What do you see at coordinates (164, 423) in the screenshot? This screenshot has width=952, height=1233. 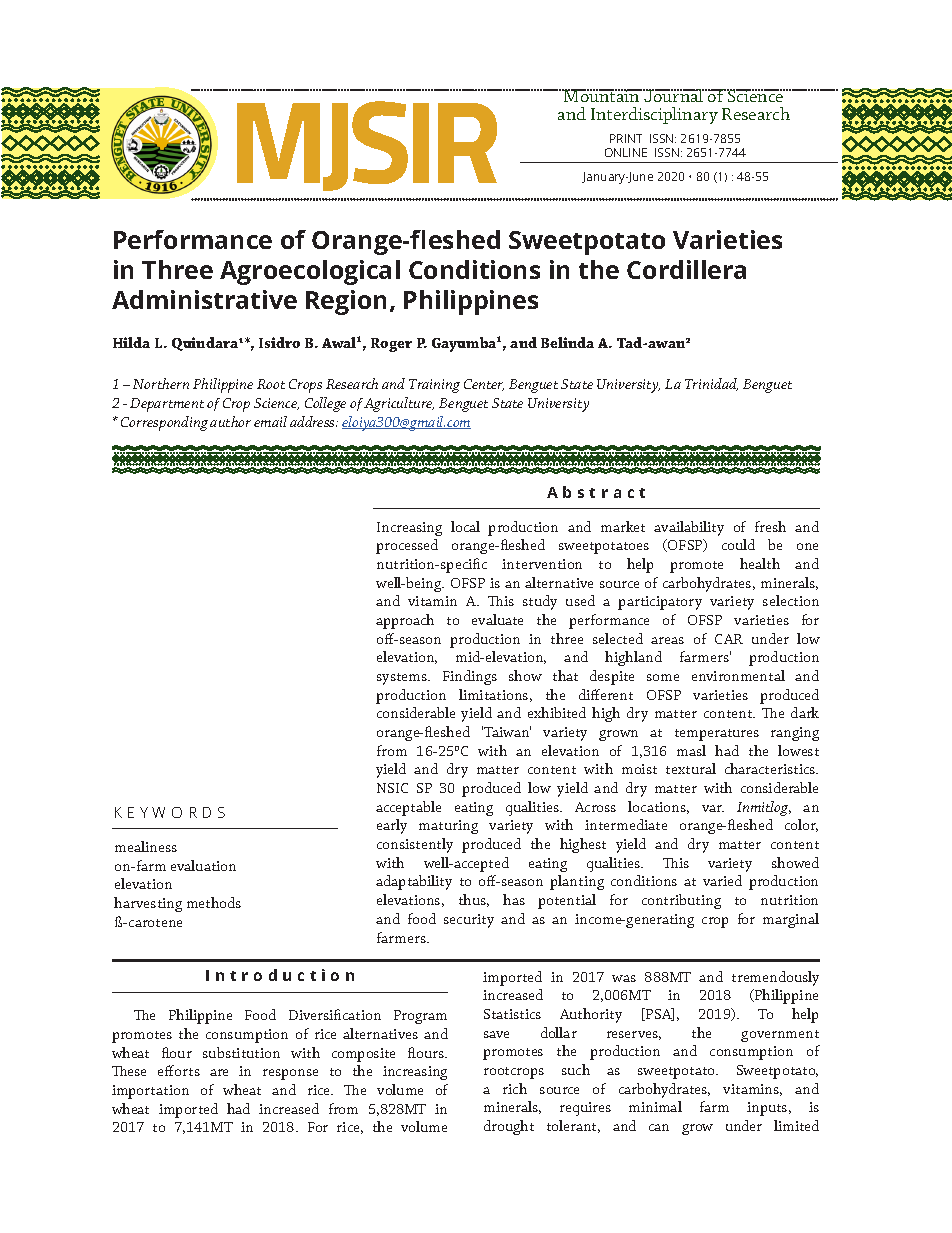 I see `Corresponding` at bounding box center [164, 423].
